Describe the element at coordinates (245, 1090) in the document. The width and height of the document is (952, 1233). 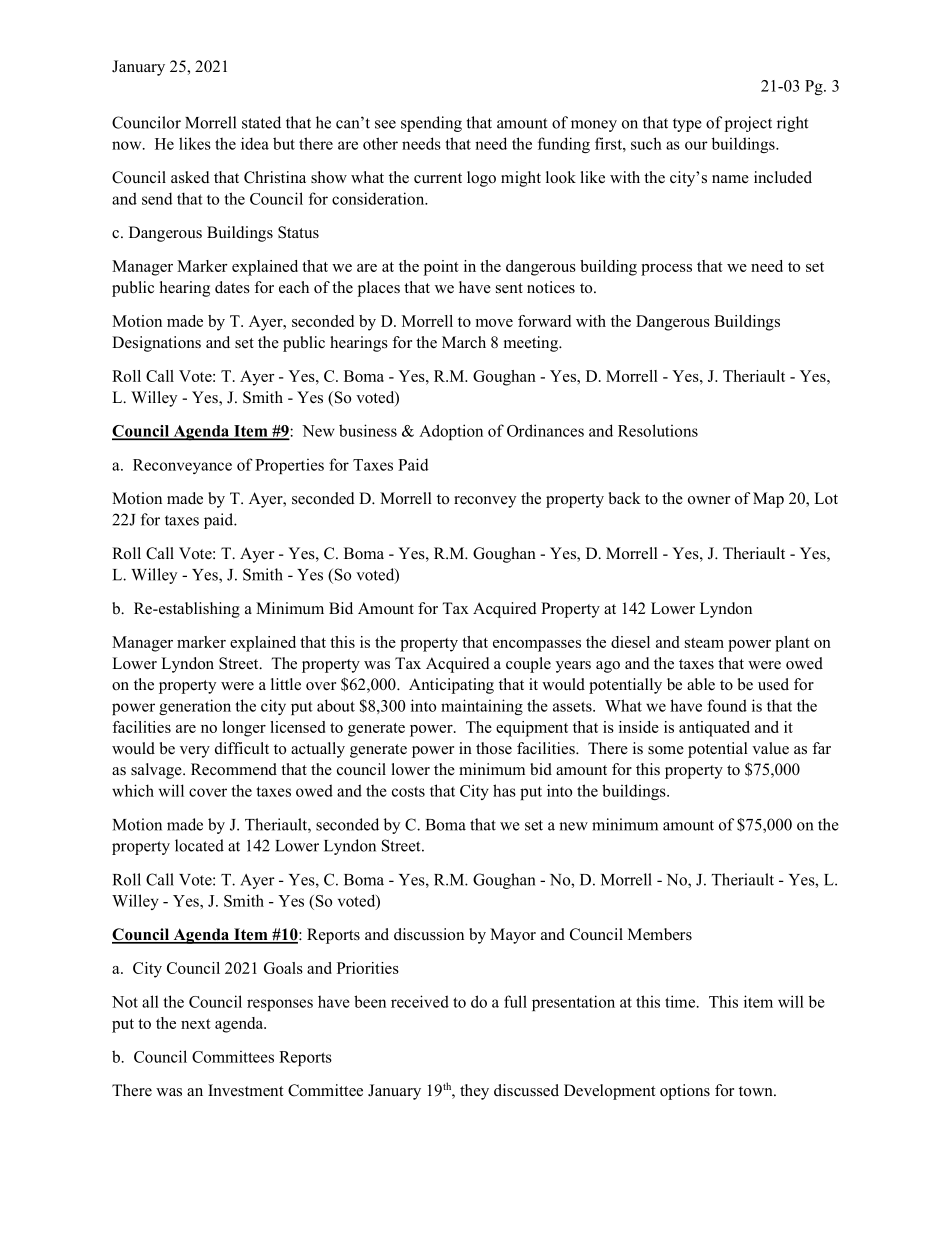
I see `Investment` at that location.
